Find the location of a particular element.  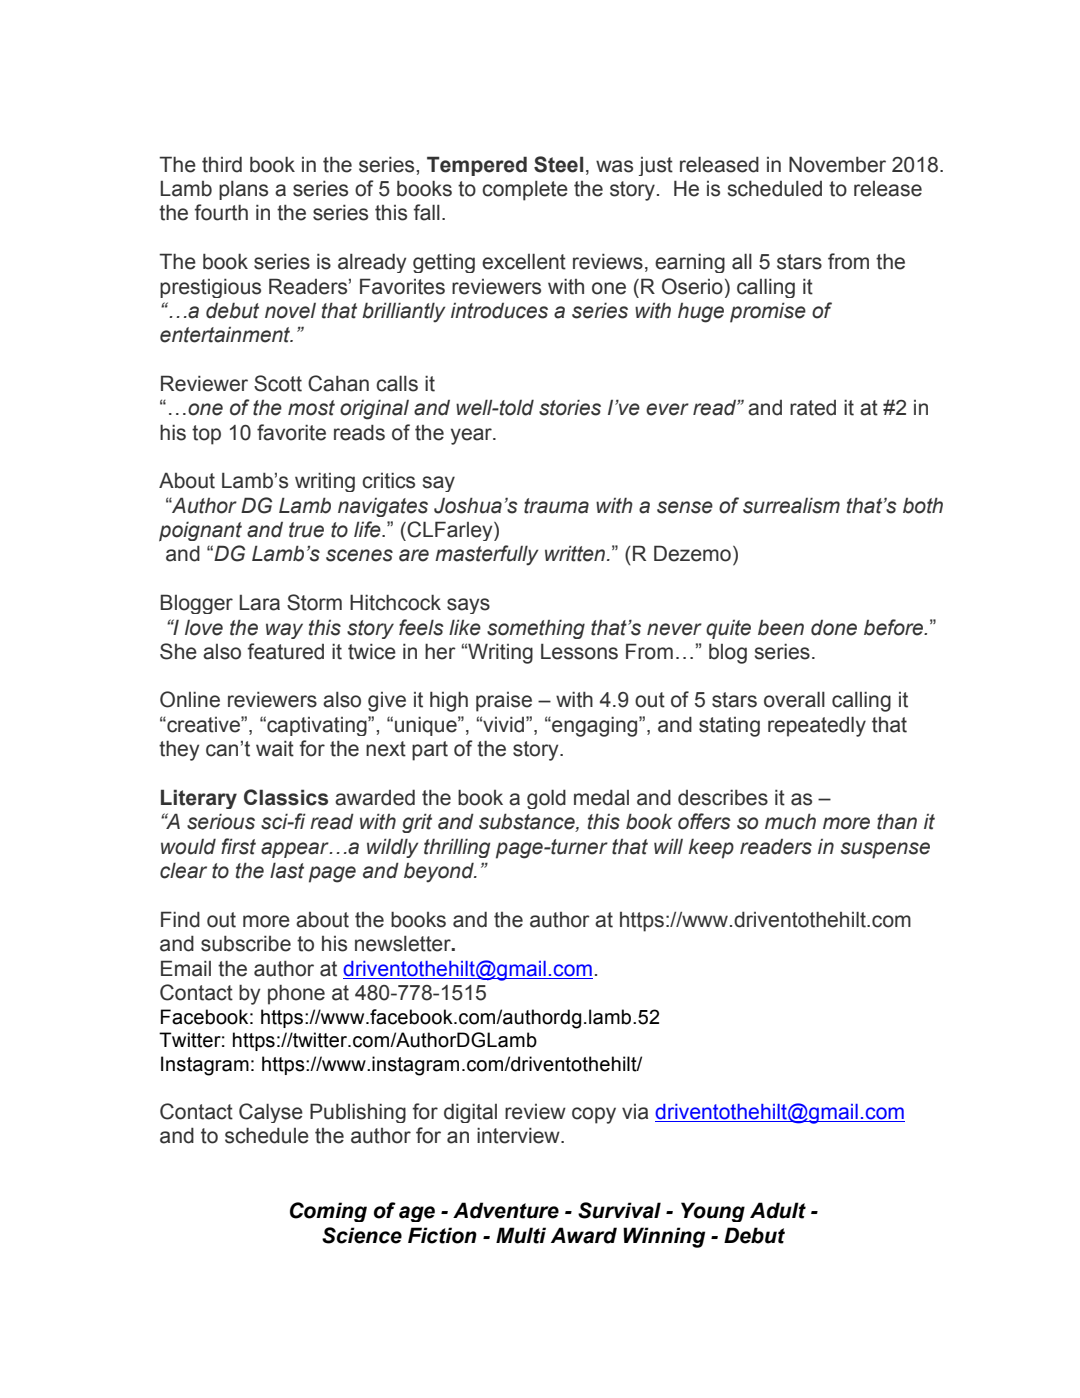

praise is located at coordinates (504, 702).
